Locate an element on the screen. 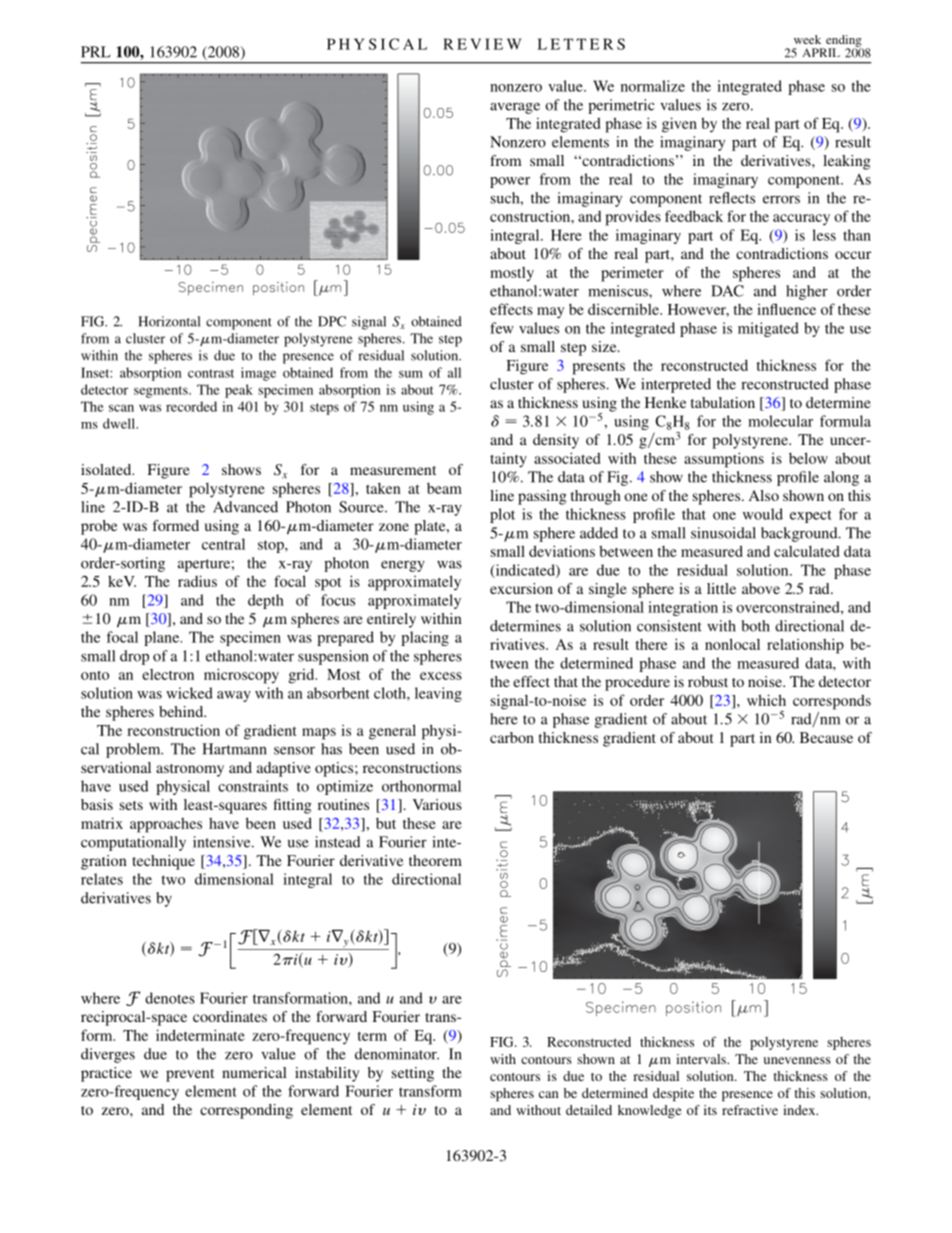 This screenshot has width=952, height=1233. REVIEW is located at coordinates (482, 44).
